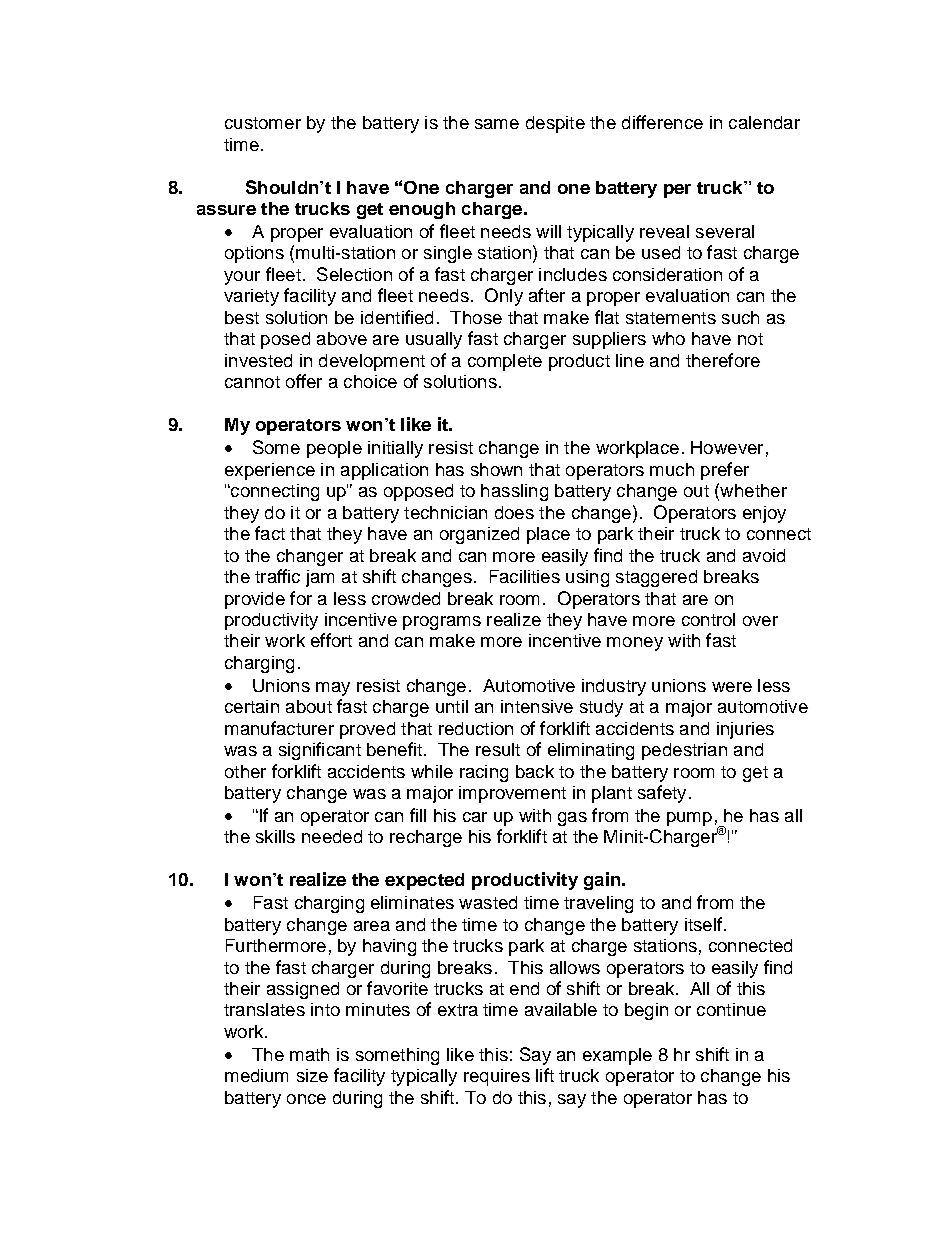 This screenshot has width=952, height=1233. I want to click on continue, so click(731, 1009).
